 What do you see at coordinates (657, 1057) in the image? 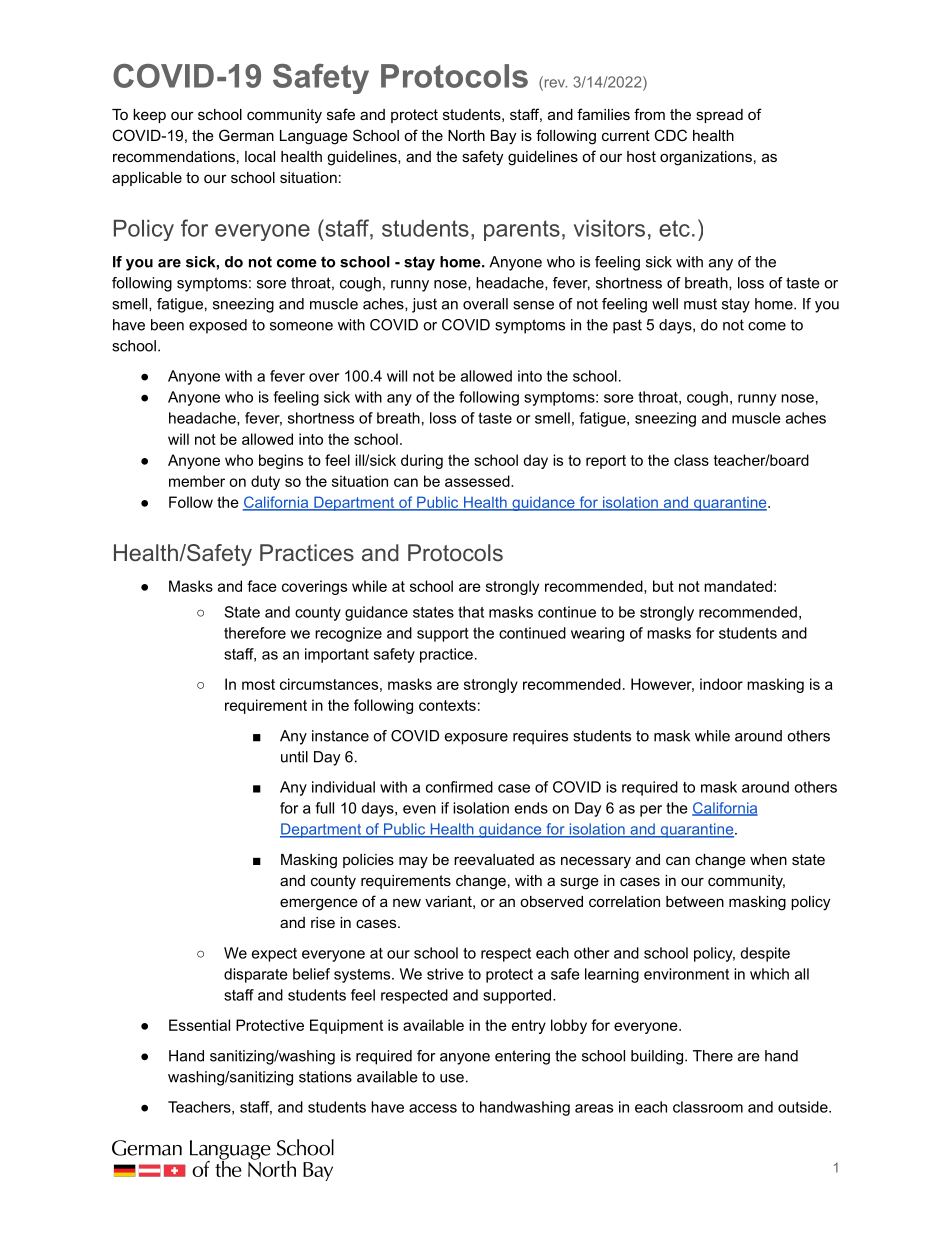
I see `building` at bounding box center [657, 1057].
